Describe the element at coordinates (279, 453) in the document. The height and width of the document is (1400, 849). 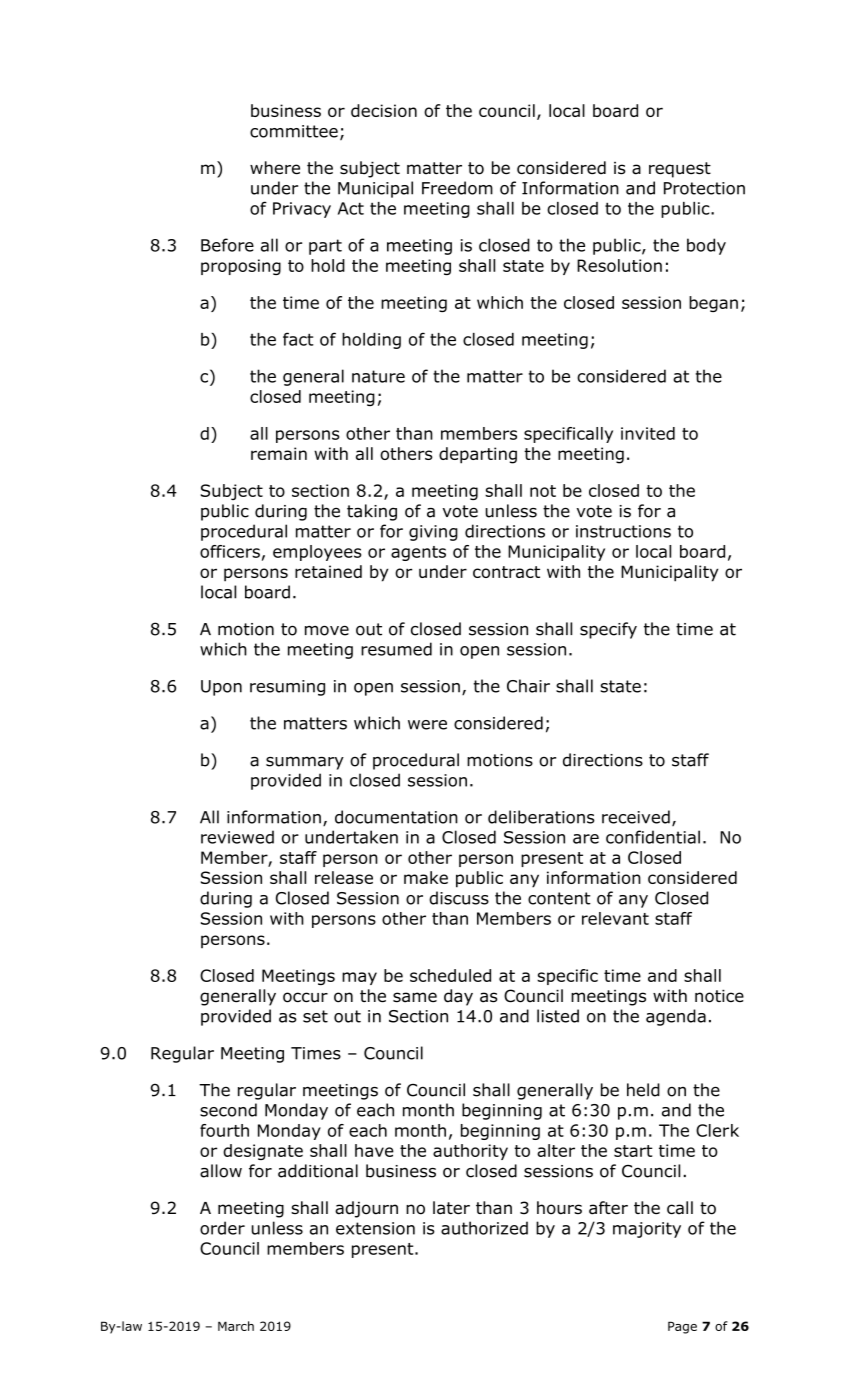
I see `remain` at that location.
